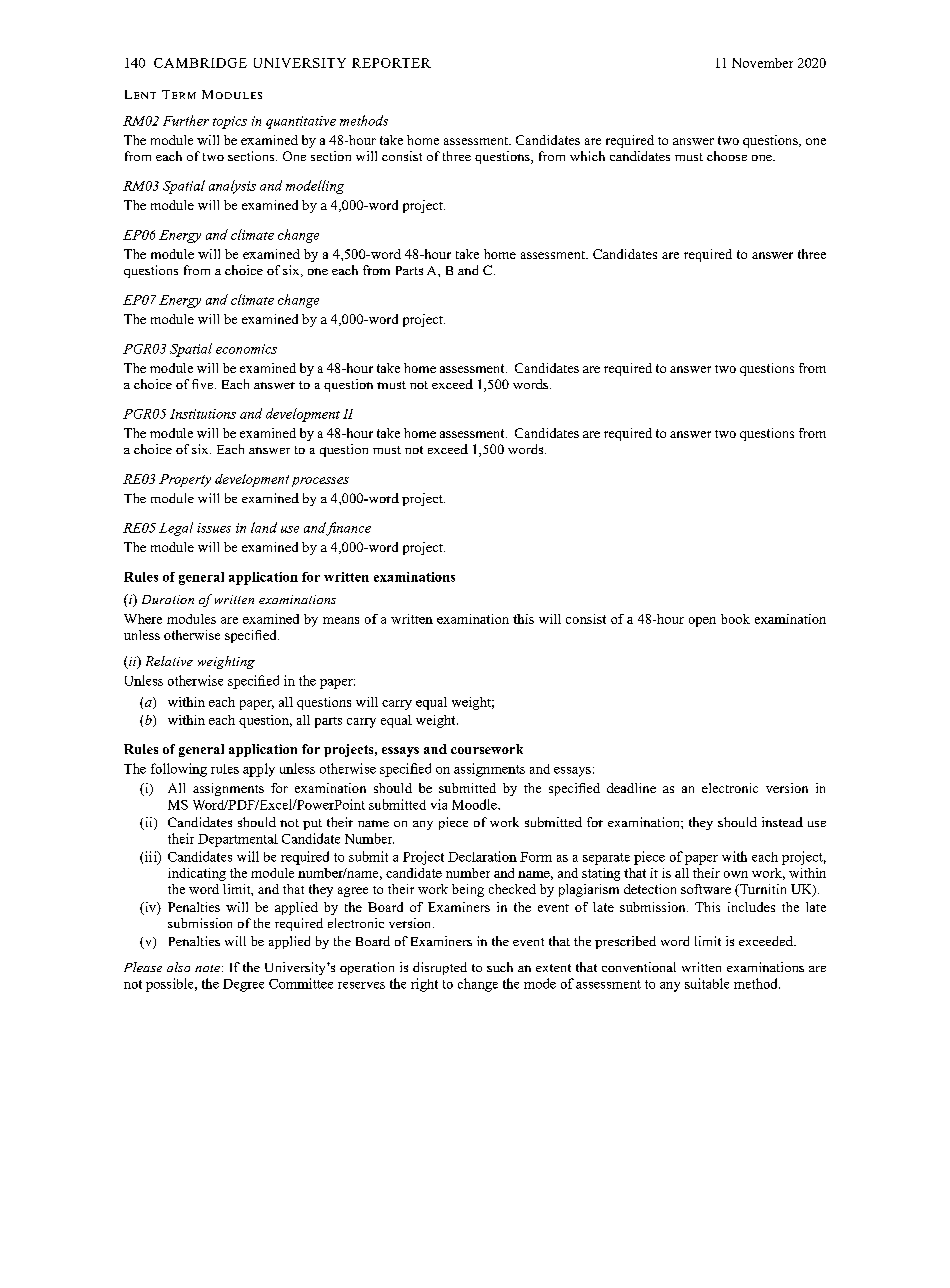 This page has height=1288, width=950. What do you see at coordinates (348, 529) in the page?
I see `finance` at bounding box center [348, 529].
